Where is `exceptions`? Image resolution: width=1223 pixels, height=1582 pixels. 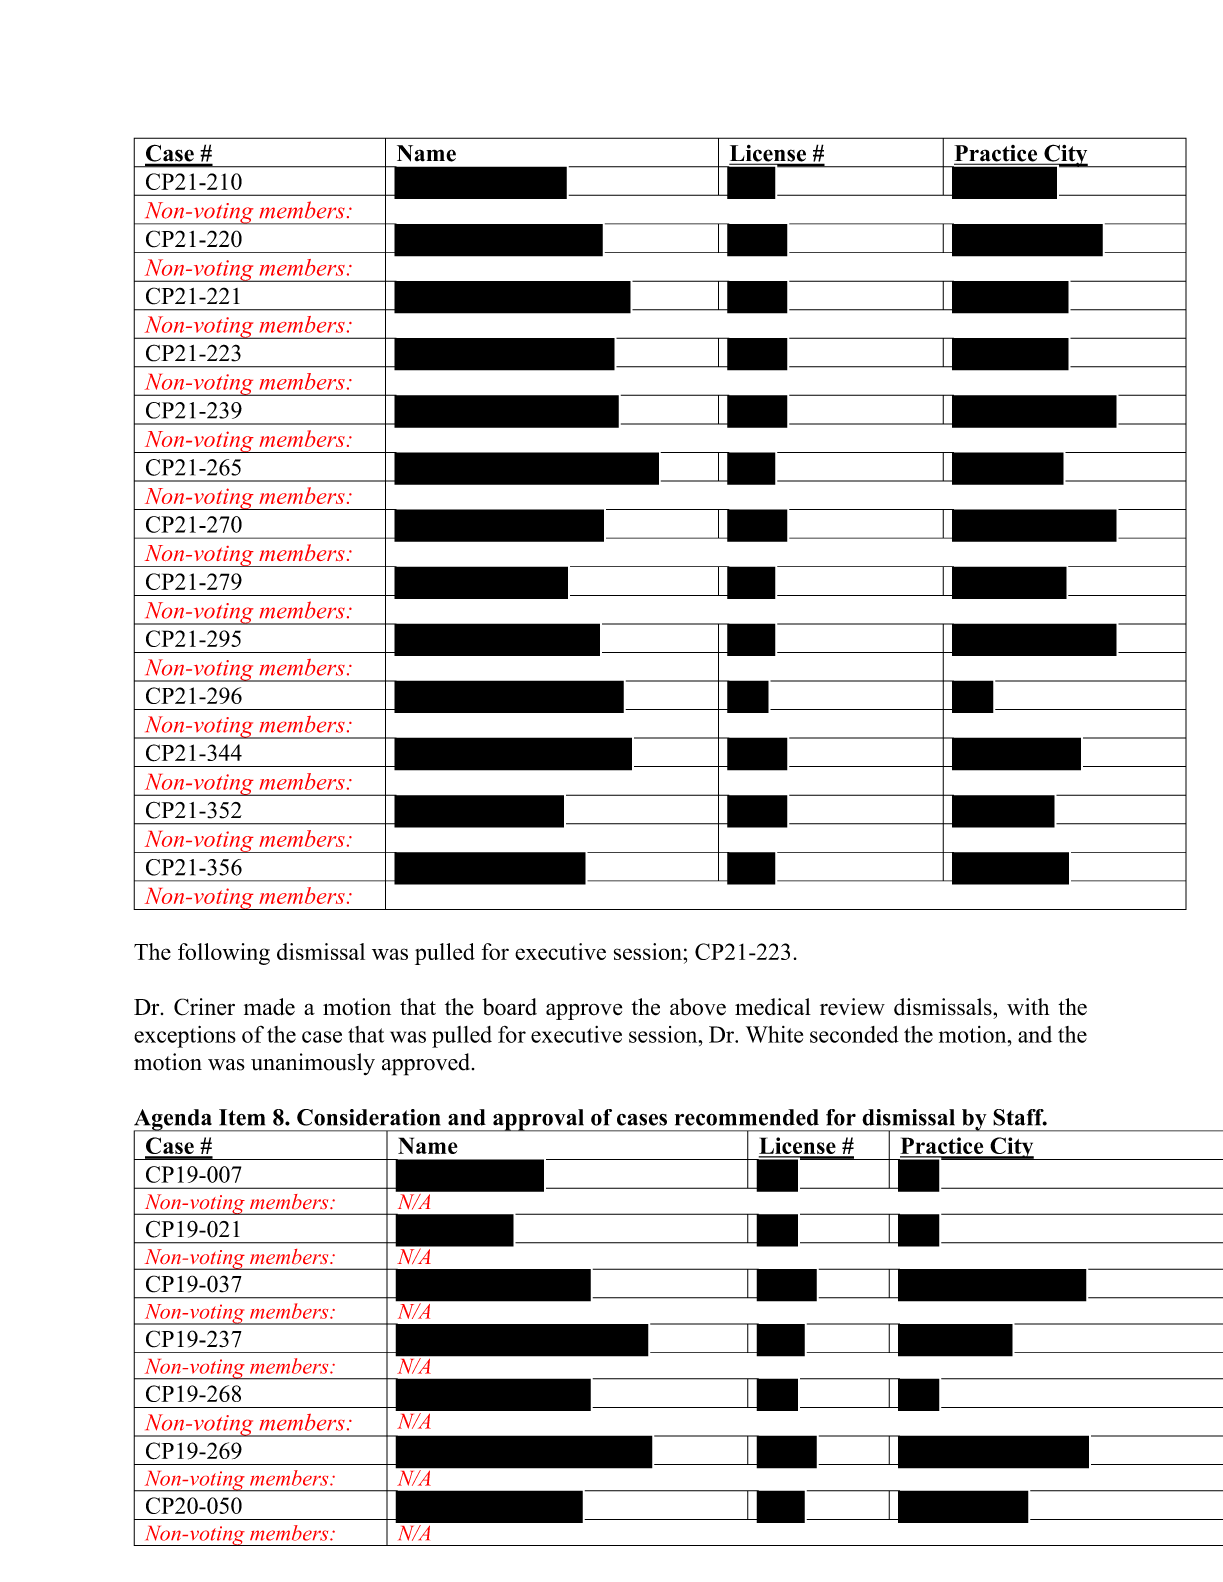 exceptions is located at coordinates (185, 1037).
